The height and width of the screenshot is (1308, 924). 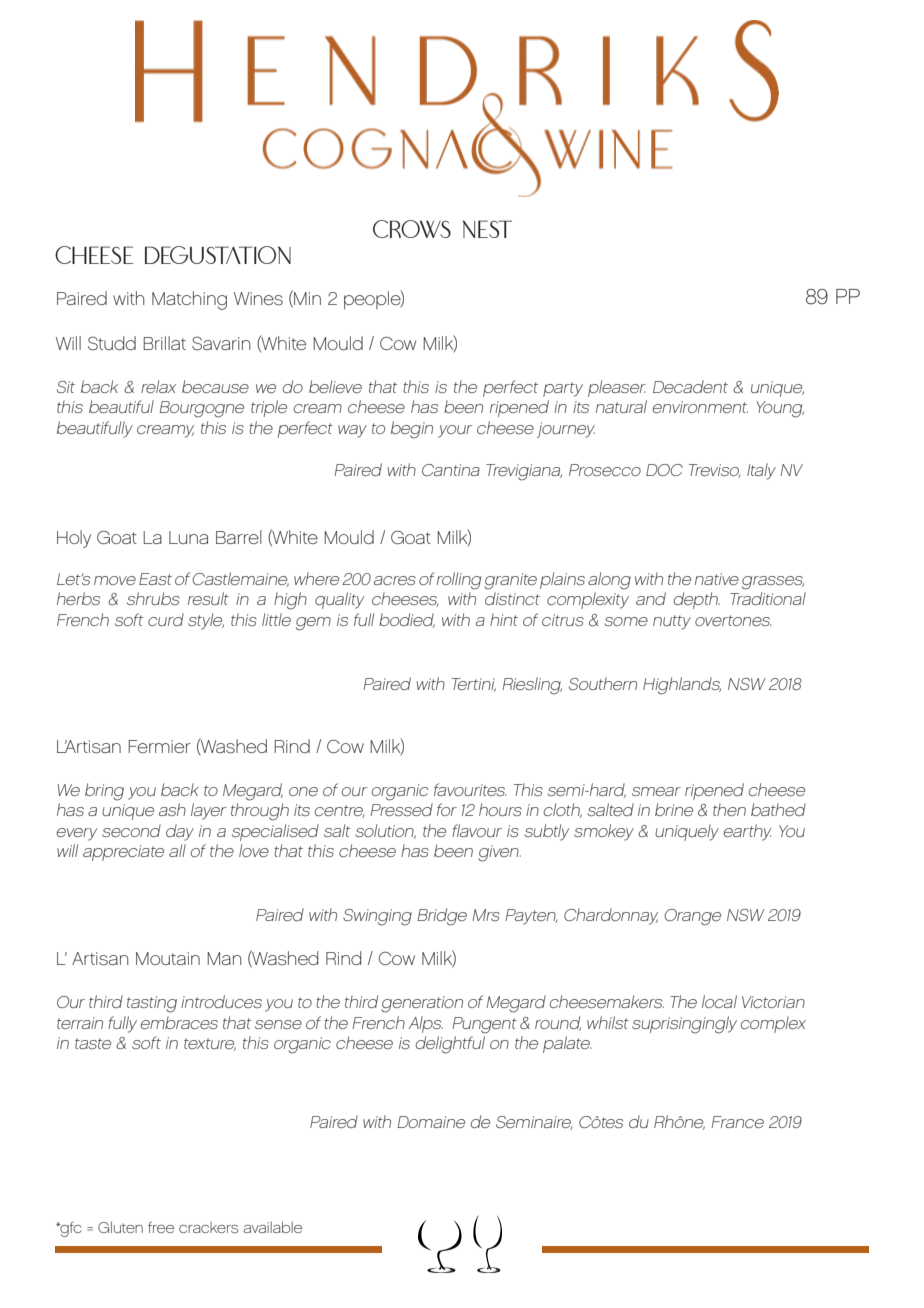 I want to click on Wines, so click(x=258, y=298).
